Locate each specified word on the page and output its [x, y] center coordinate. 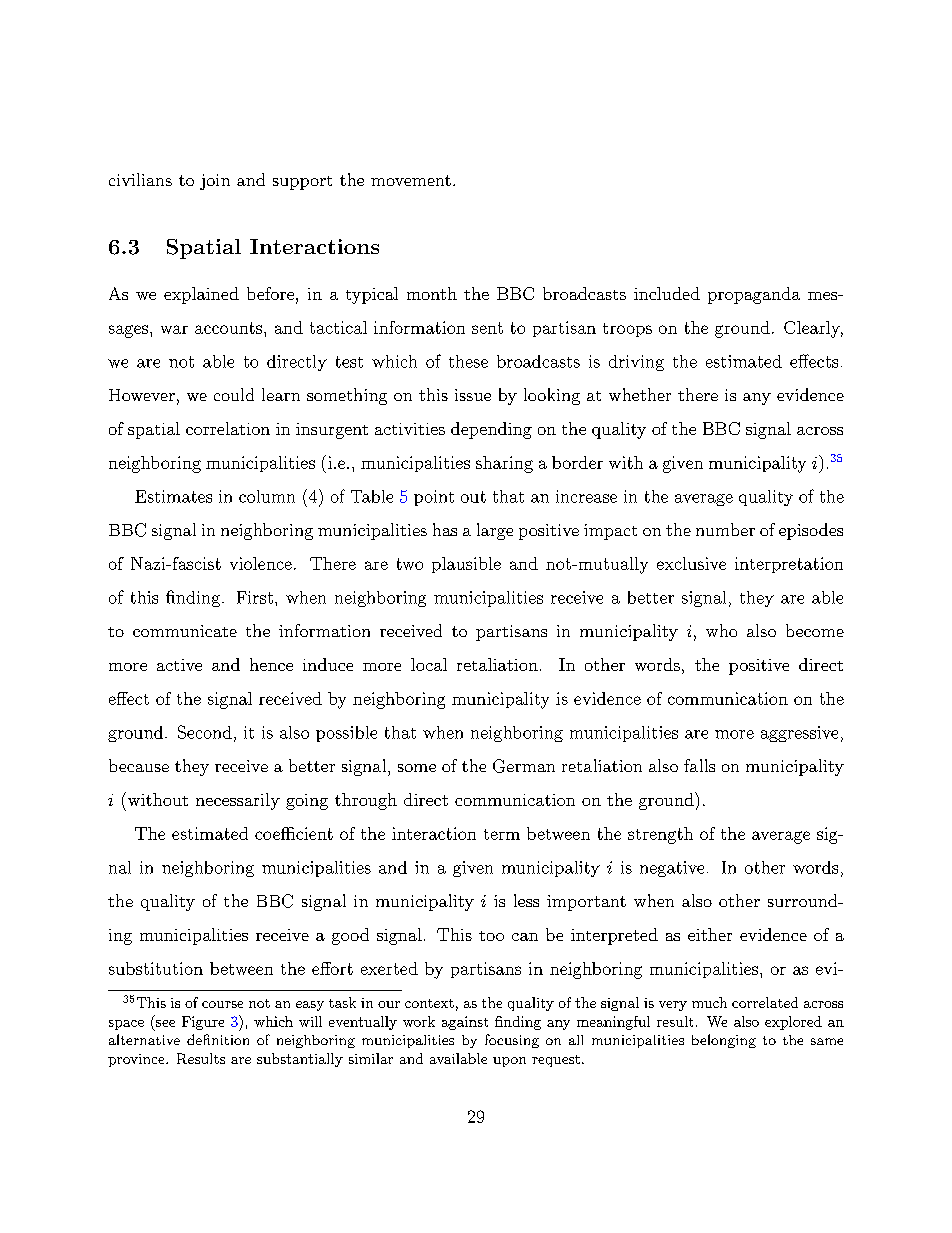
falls [699, 765]
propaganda [754, 295]
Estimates [173, 496]
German [524, 766]
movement [411, 180]
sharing [504, 464]
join [215, 182]
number [725, 529]
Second [205, 732]
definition [218, 1039]
